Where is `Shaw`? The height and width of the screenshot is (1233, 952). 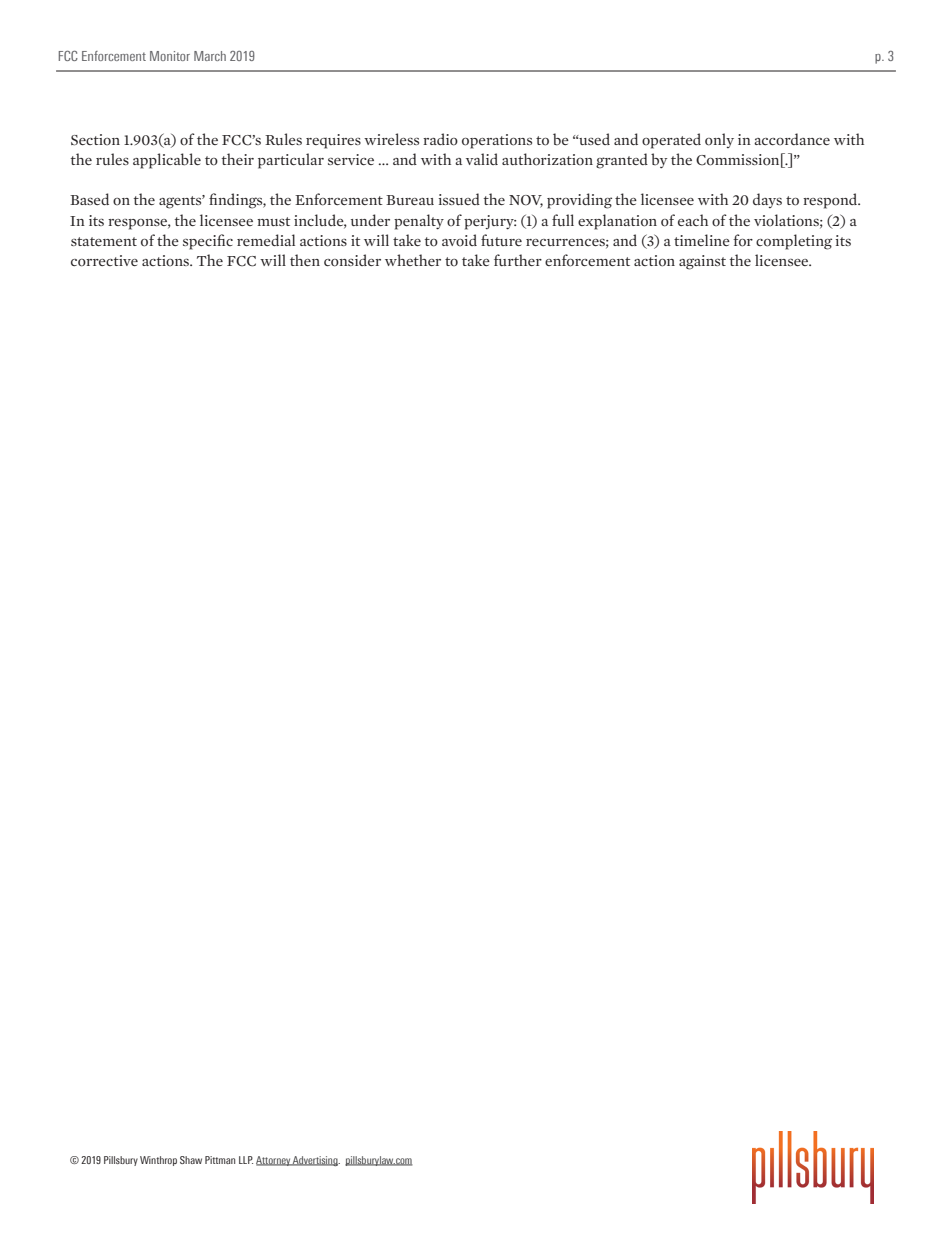 Shaw is located at coordinates (191, 1160).
